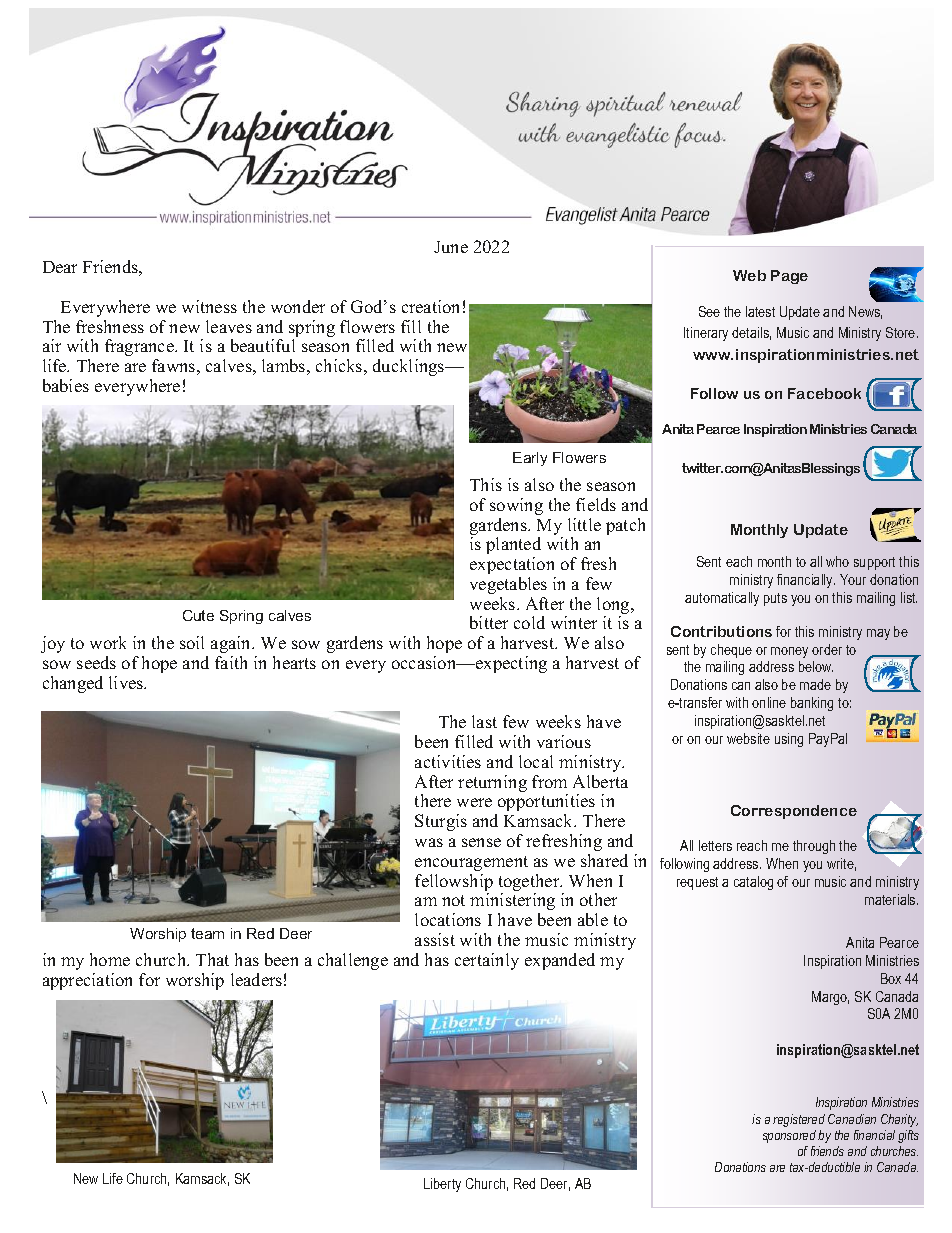 The image size is (952, 1233). What do you see at coordinates (471, 863) in the screenshot?
I see `encouragement` at bounding box center [471, 863].
